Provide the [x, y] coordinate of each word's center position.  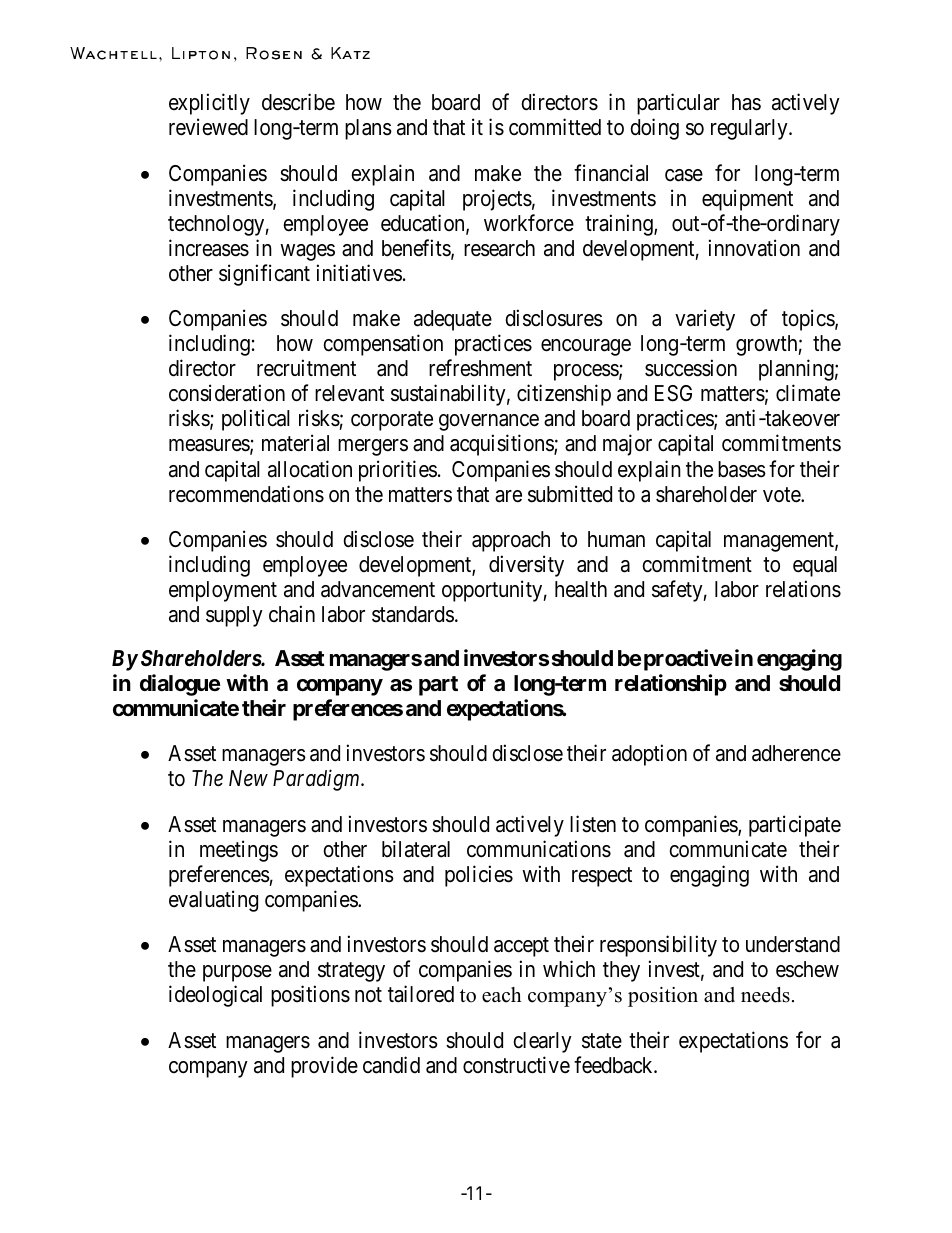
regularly [750, 129]
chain [292, 614]
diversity [526, 566]
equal [815, 566]
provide [324, 1067]
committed [555, 127]
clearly [542, 1042]
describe [298, 102]
